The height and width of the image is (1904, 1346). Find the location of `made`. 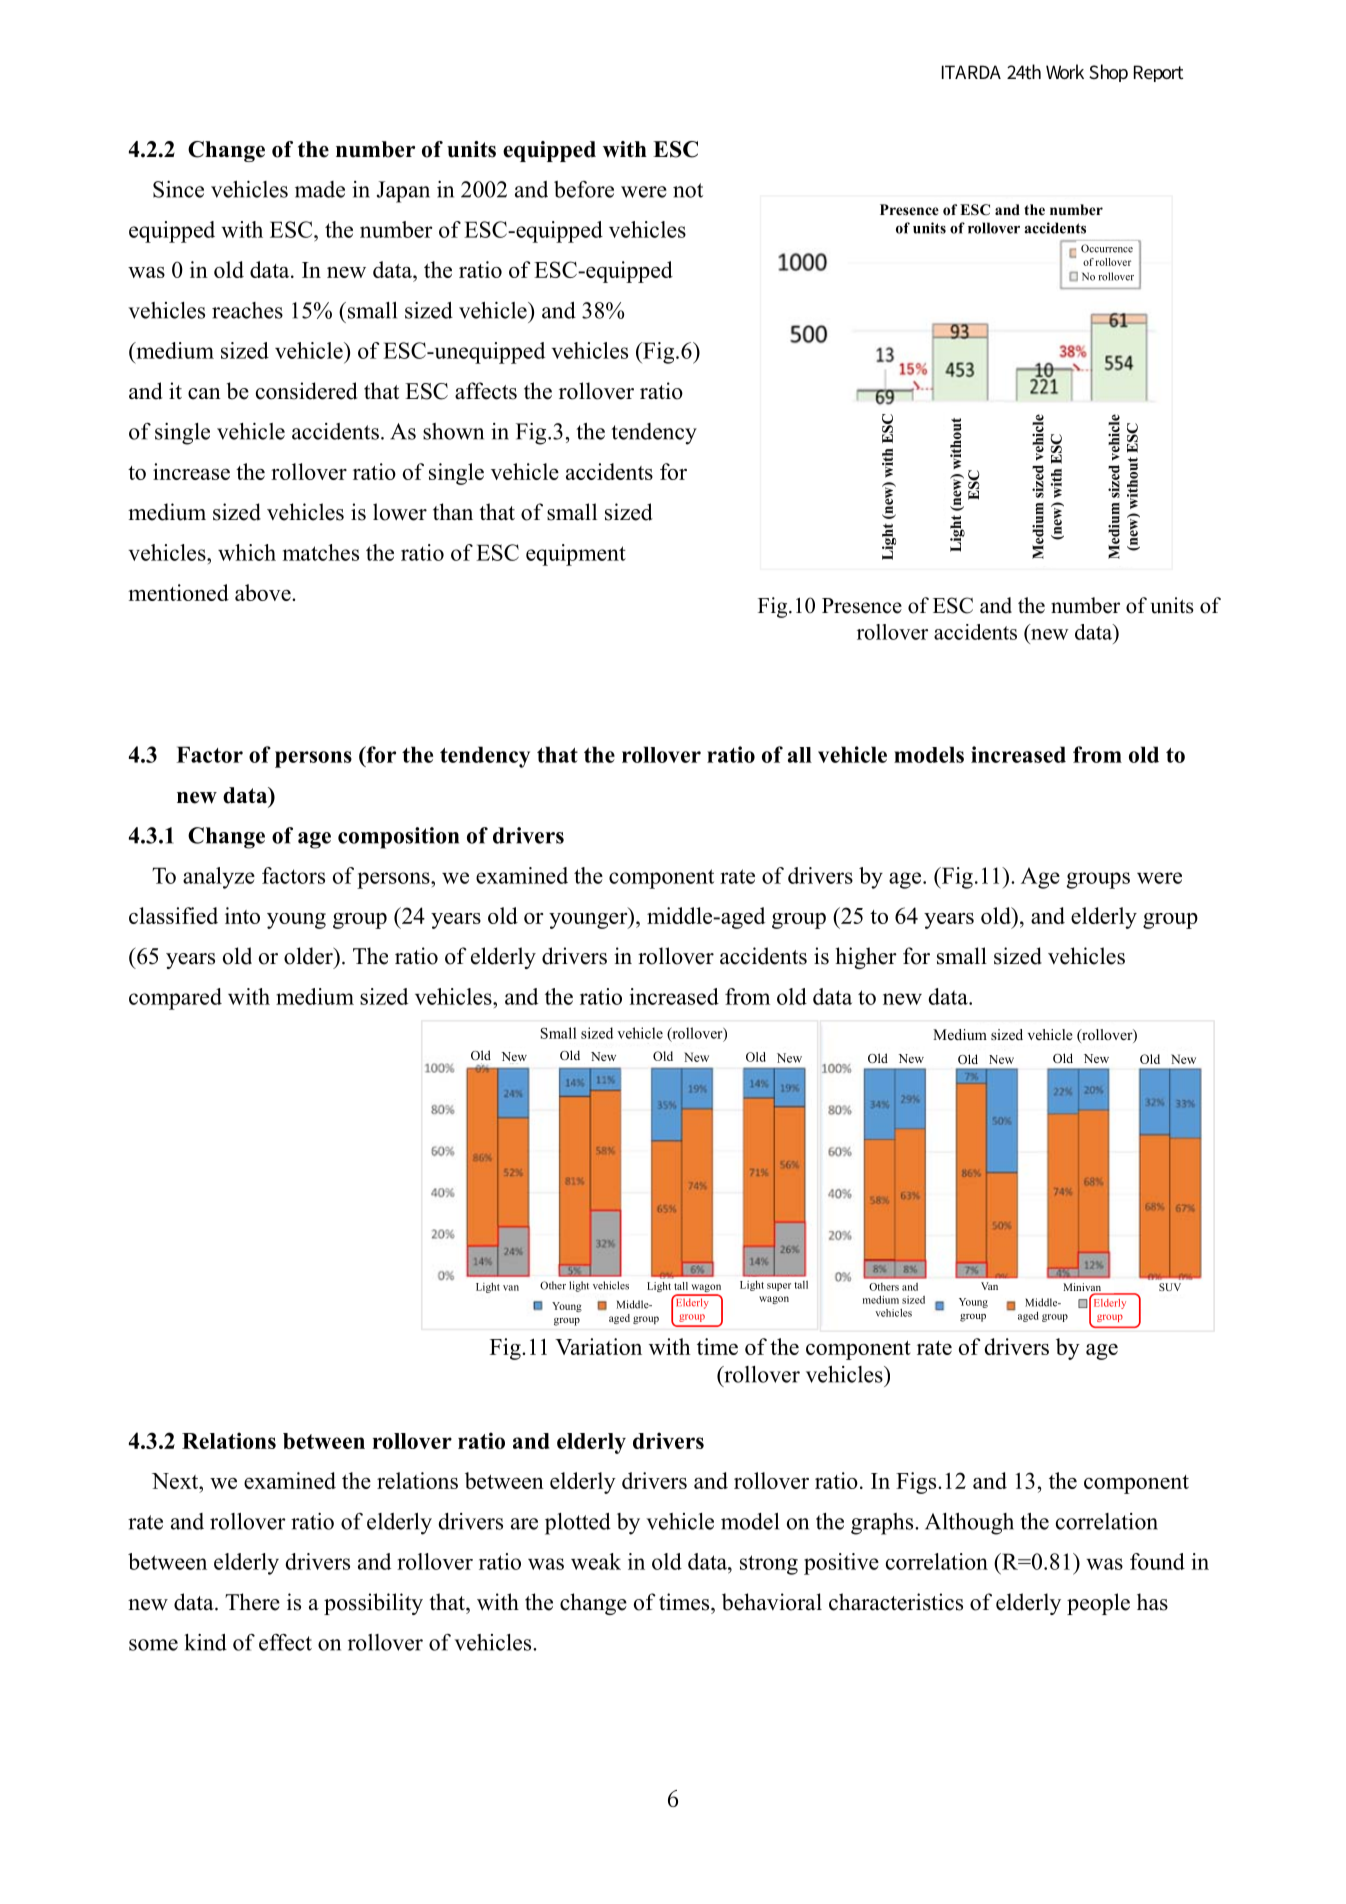

made is located at coordinates (320, 189).
